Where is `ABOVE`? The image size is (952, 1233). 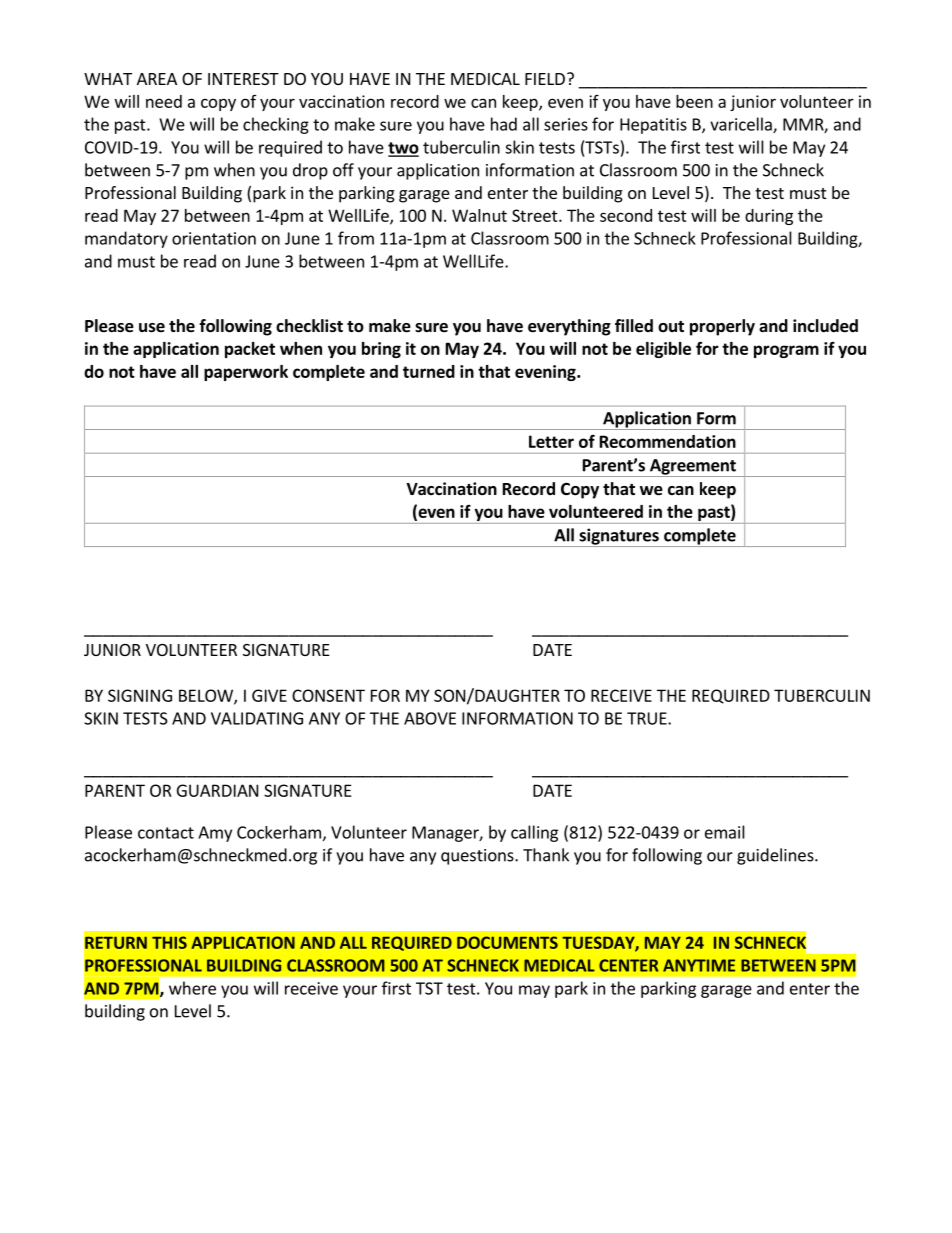
ABOVE is located at coordinates (430, 718).
